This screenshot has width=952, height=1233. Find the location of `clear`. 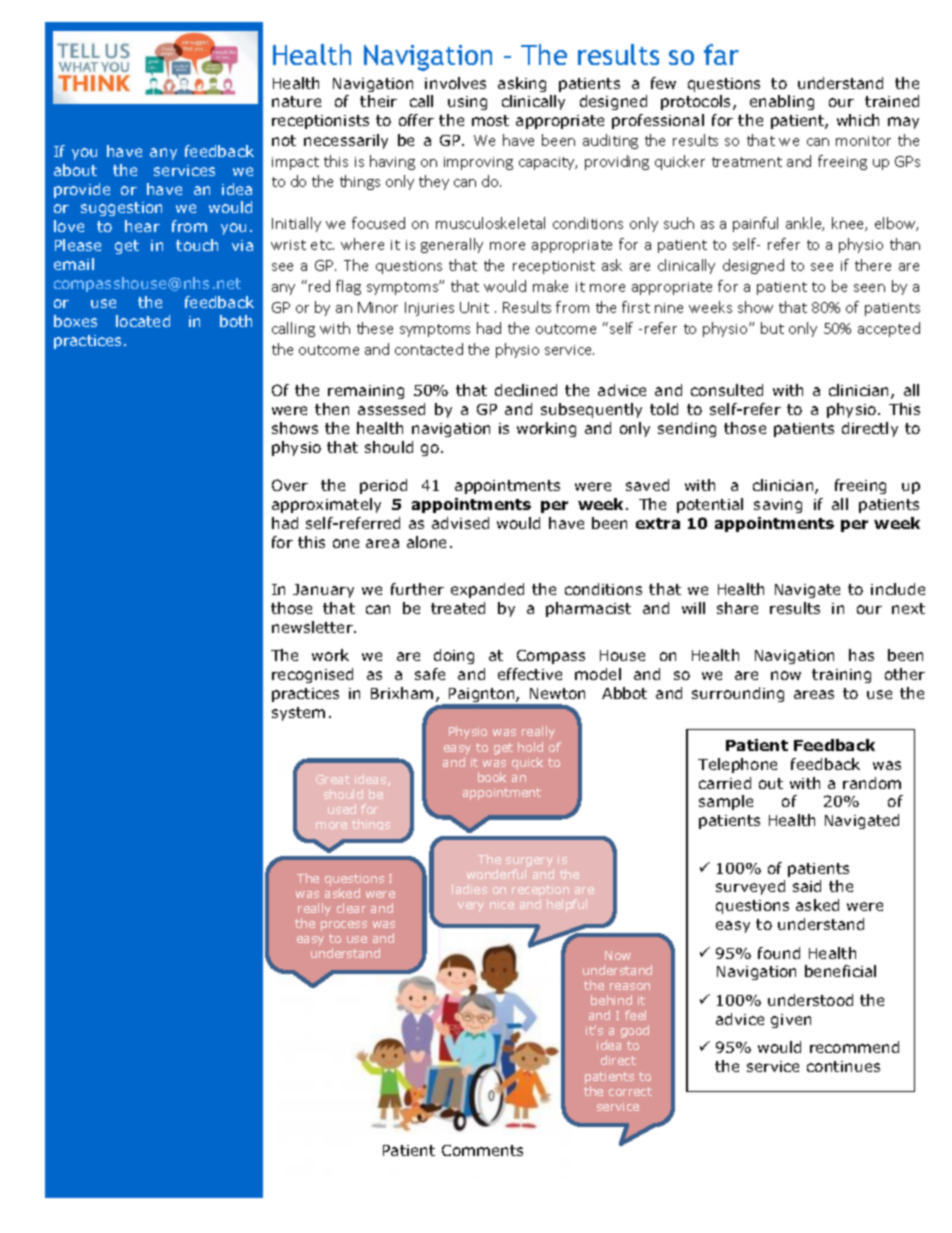

clear is located at coordinates (351, 908).
